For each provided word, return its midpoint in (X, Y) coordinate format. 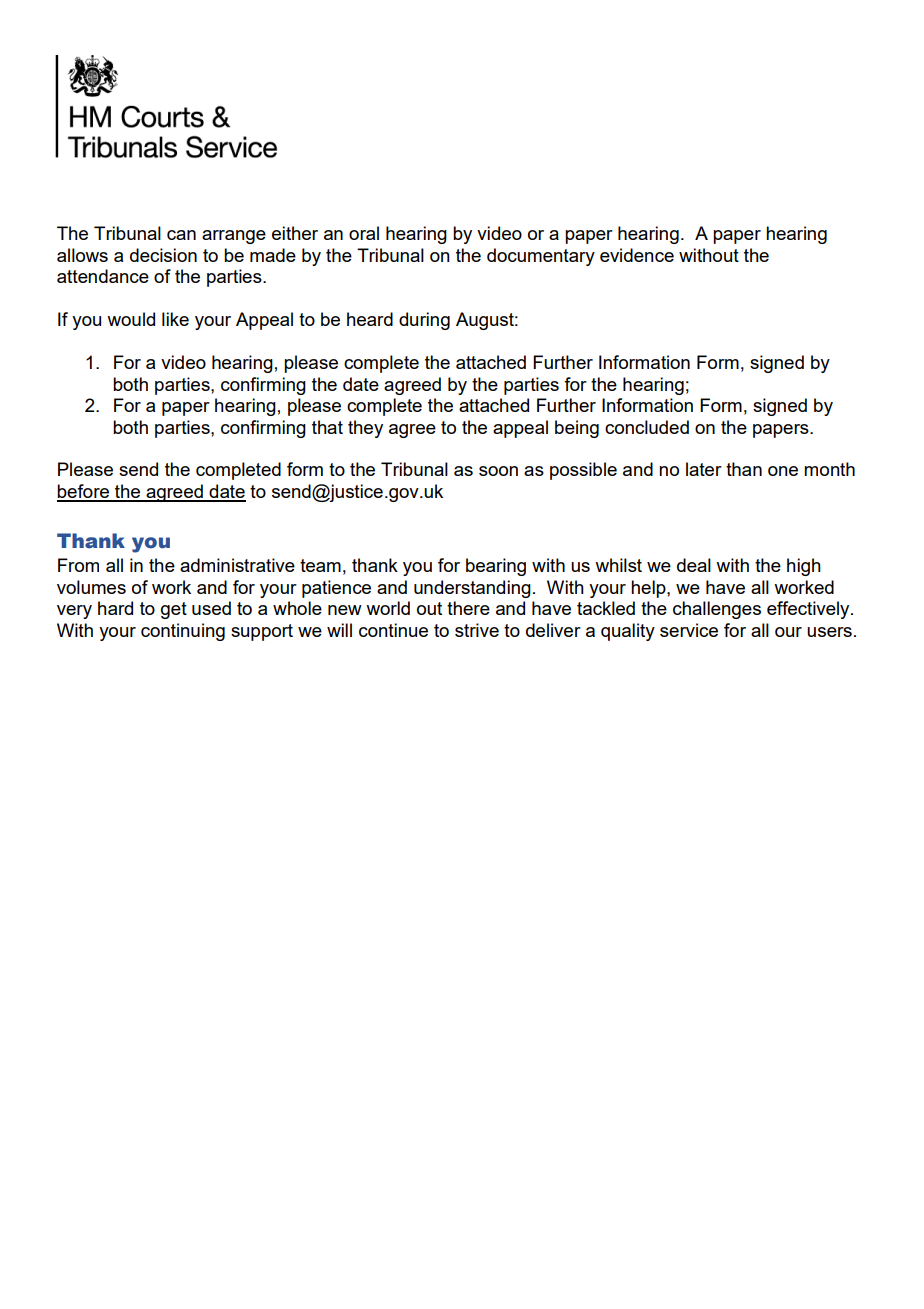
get (174, 610)
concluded (647, 427)
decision (163, 255)
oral (364, 233)
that (327, 427)
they (365, 429)
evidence (637, 255)
